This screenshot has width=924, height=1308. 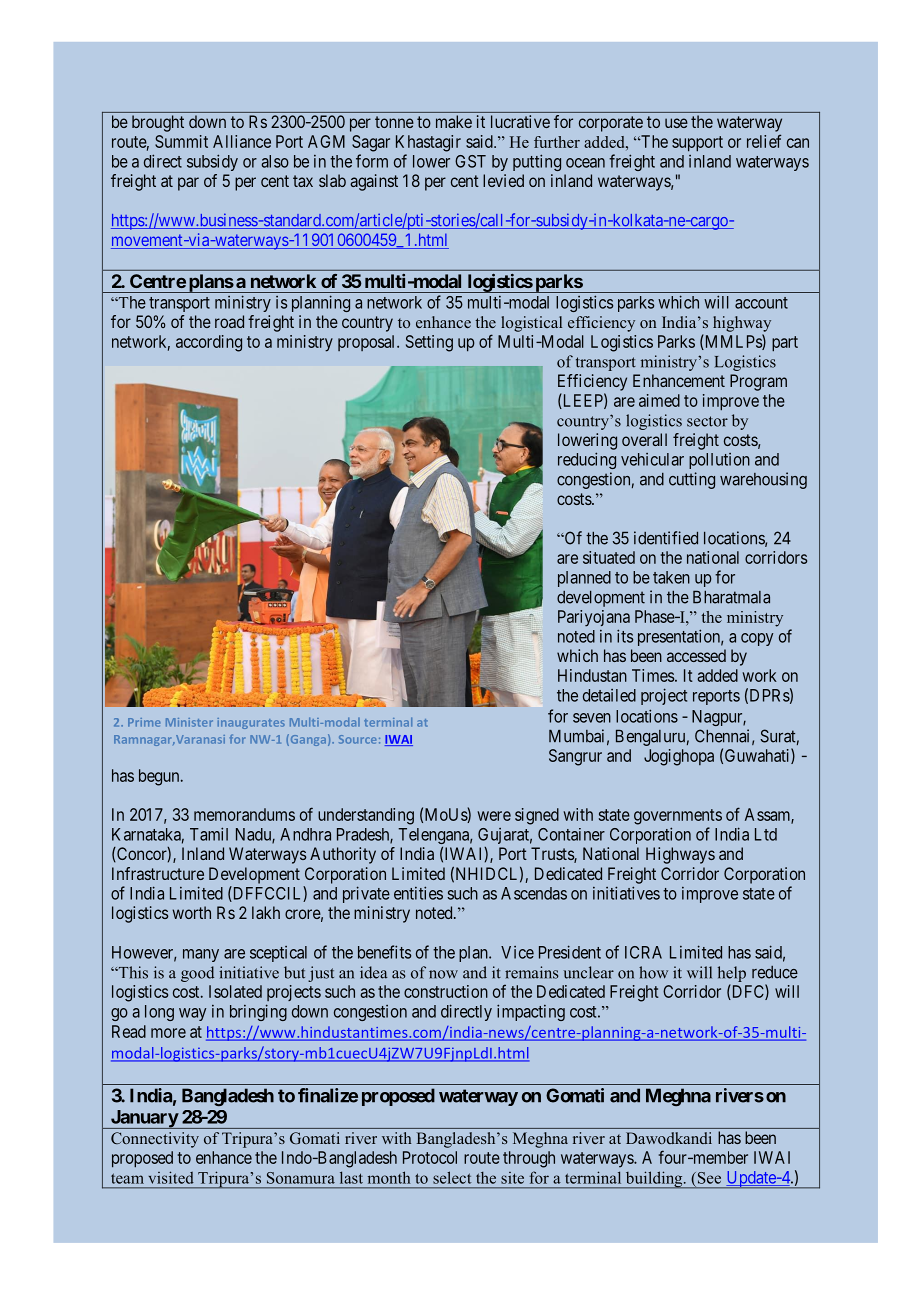 What do you see at coordinates (494, 816) in the screenshot?
I see `were` at bounding box center [494, 816].
